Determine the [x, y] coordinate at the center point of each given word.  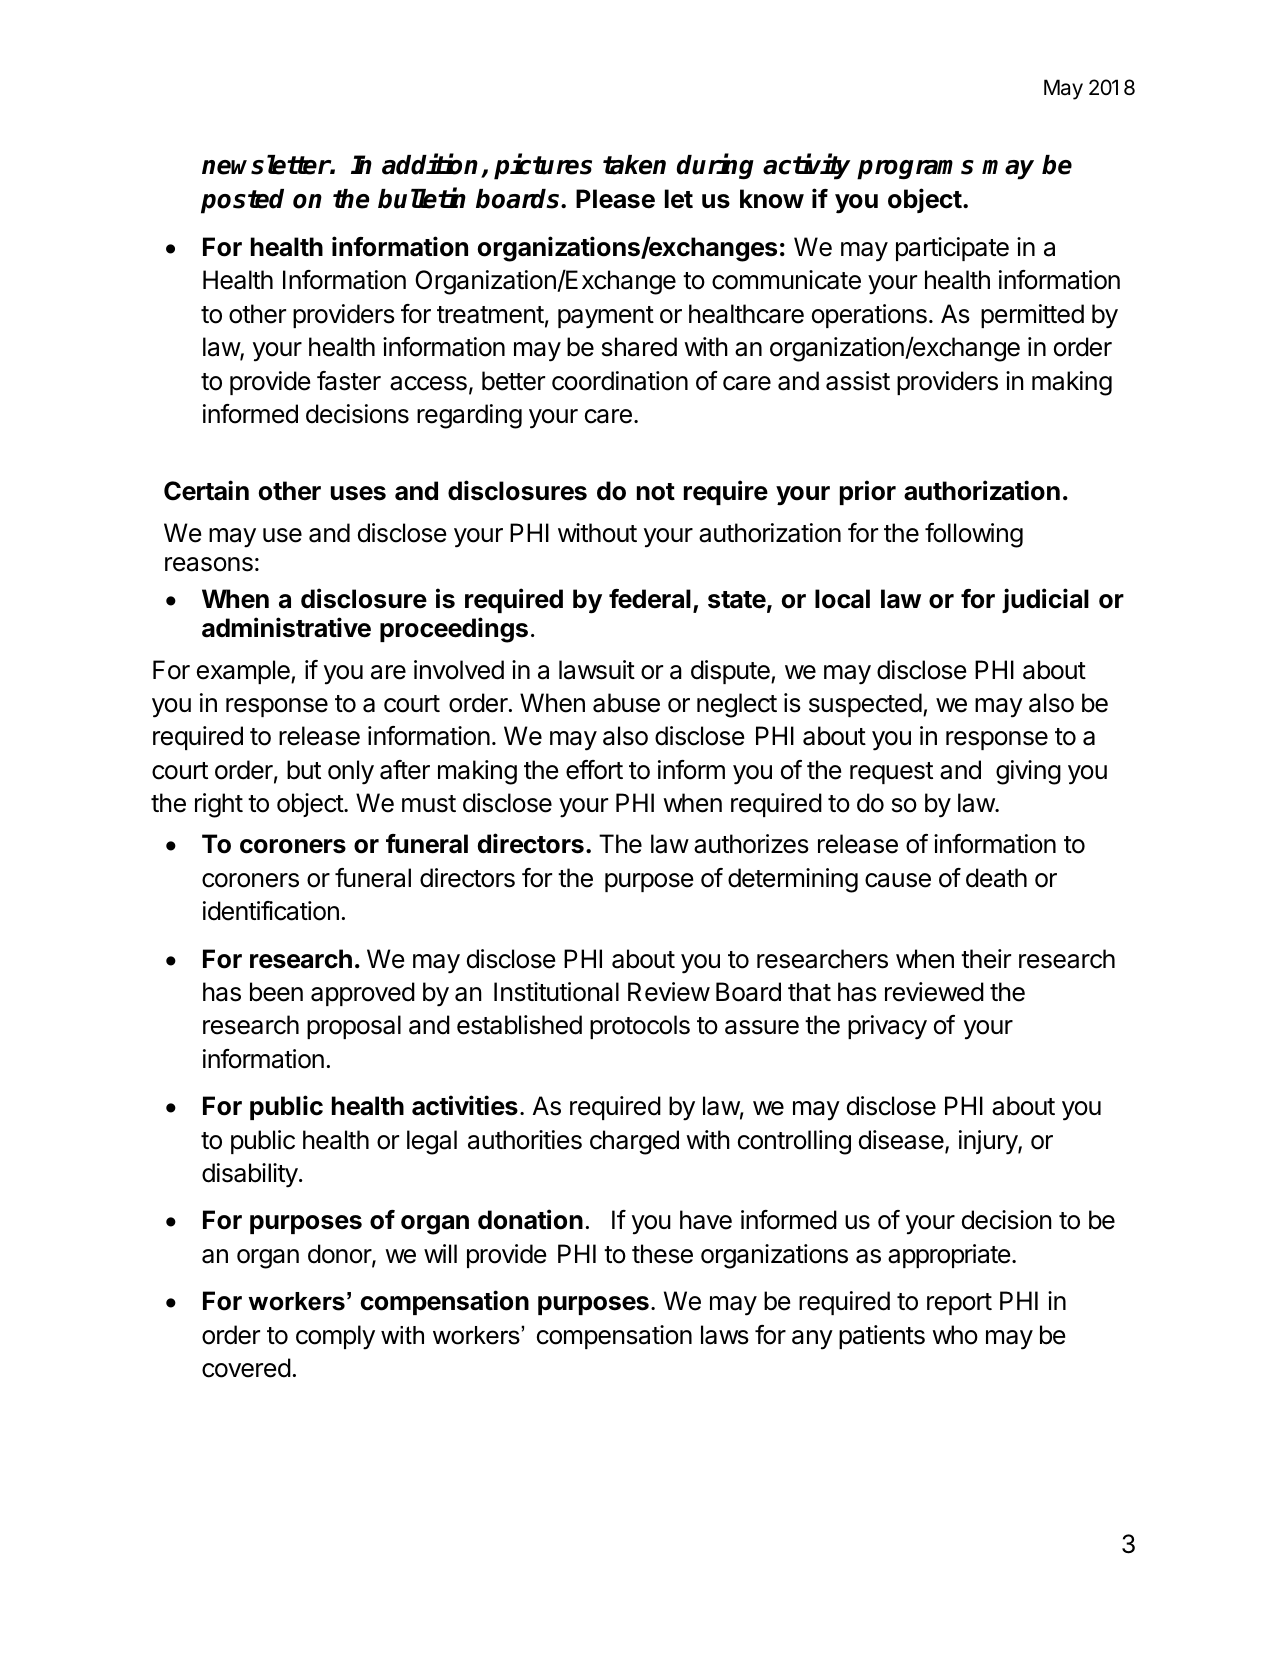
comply [335, 1337]
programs [915, 170]
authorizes [751, 844]
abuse [626, 703]
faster [349, 381]
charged [634, 1142]
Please [615, 199]
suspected [865, 705]
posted [242, 201]
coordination [620, 381]
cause [898, 880]
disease [902, 1141]
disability [250, 1175]
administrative [286, 627]
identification [271, 911]
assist [858, 381]
